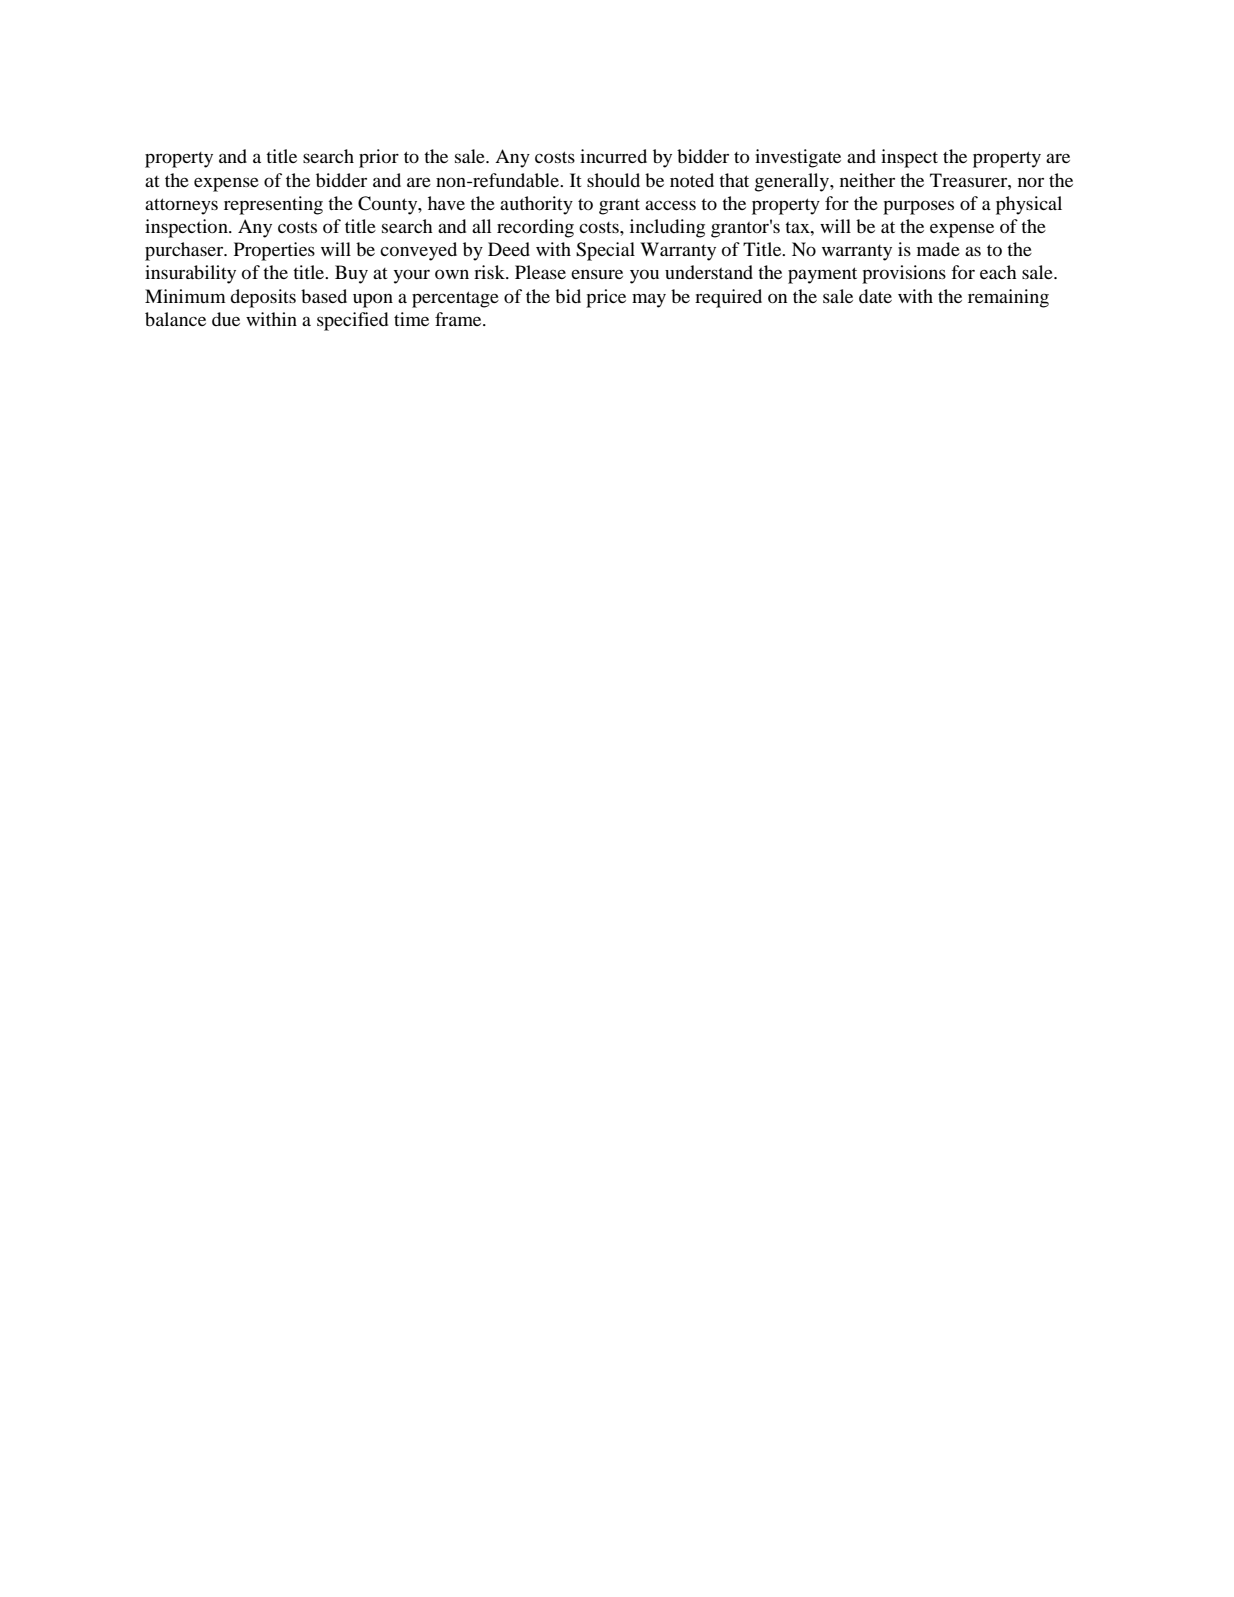  I want to click on Properties, so click(274, 251).
